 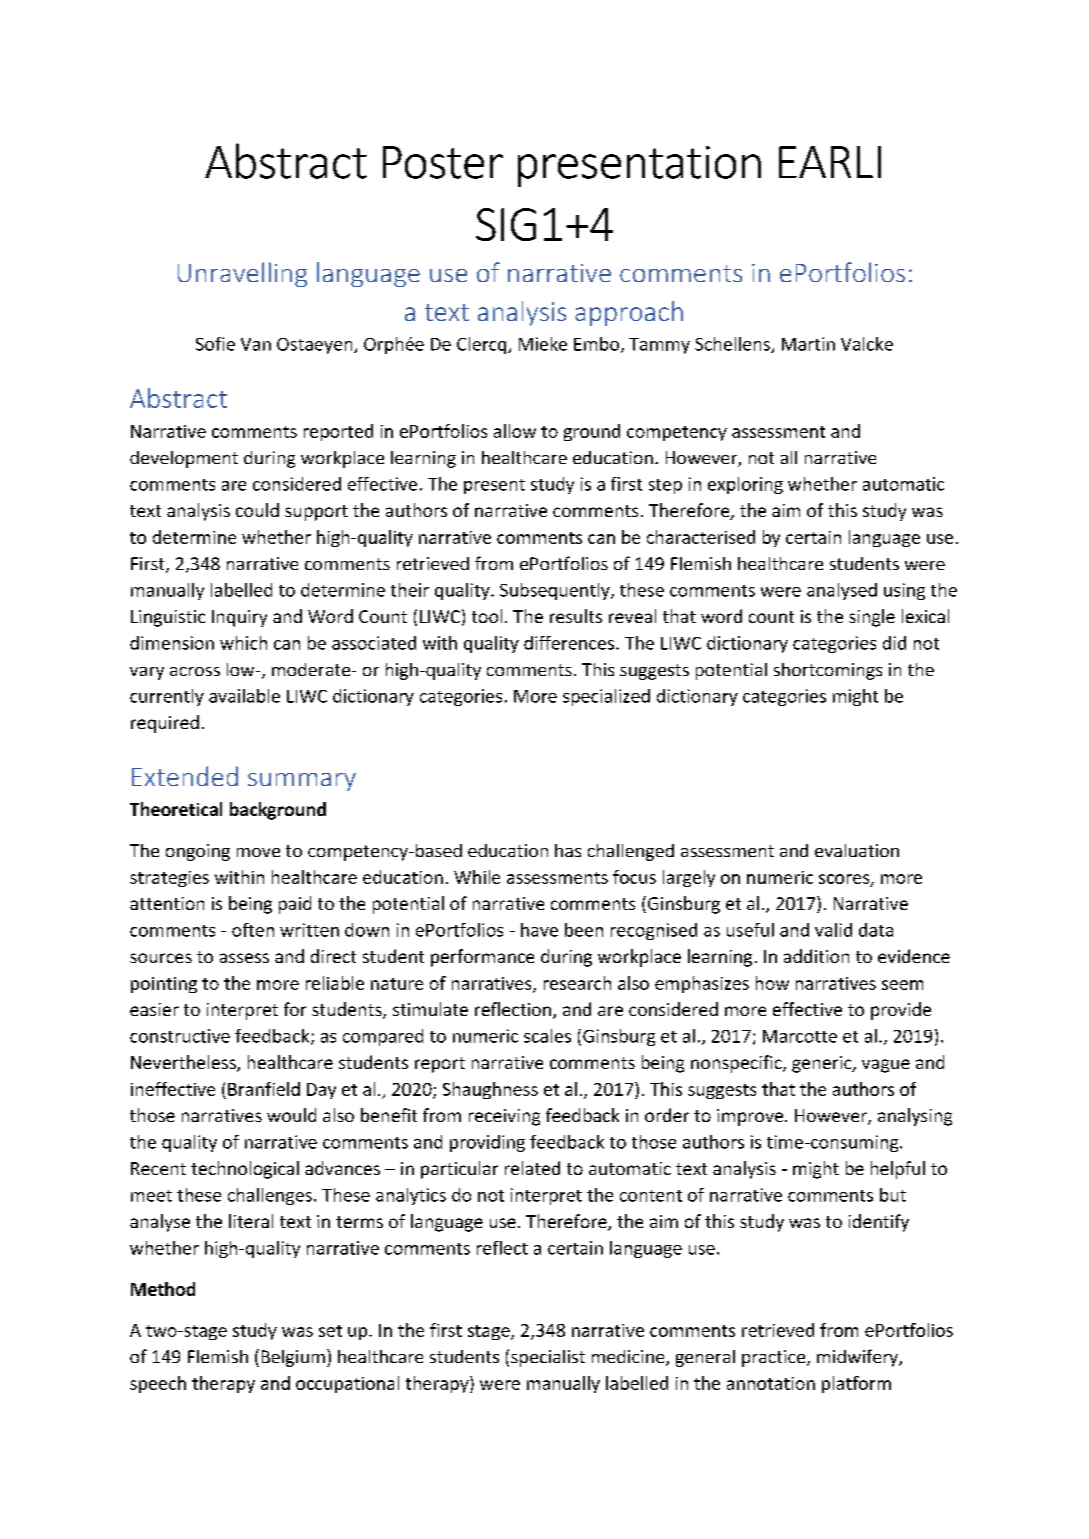 What do you see at coordinates (443, 162) in the document?
I see `Poster` at bounding box center [443, 162].
